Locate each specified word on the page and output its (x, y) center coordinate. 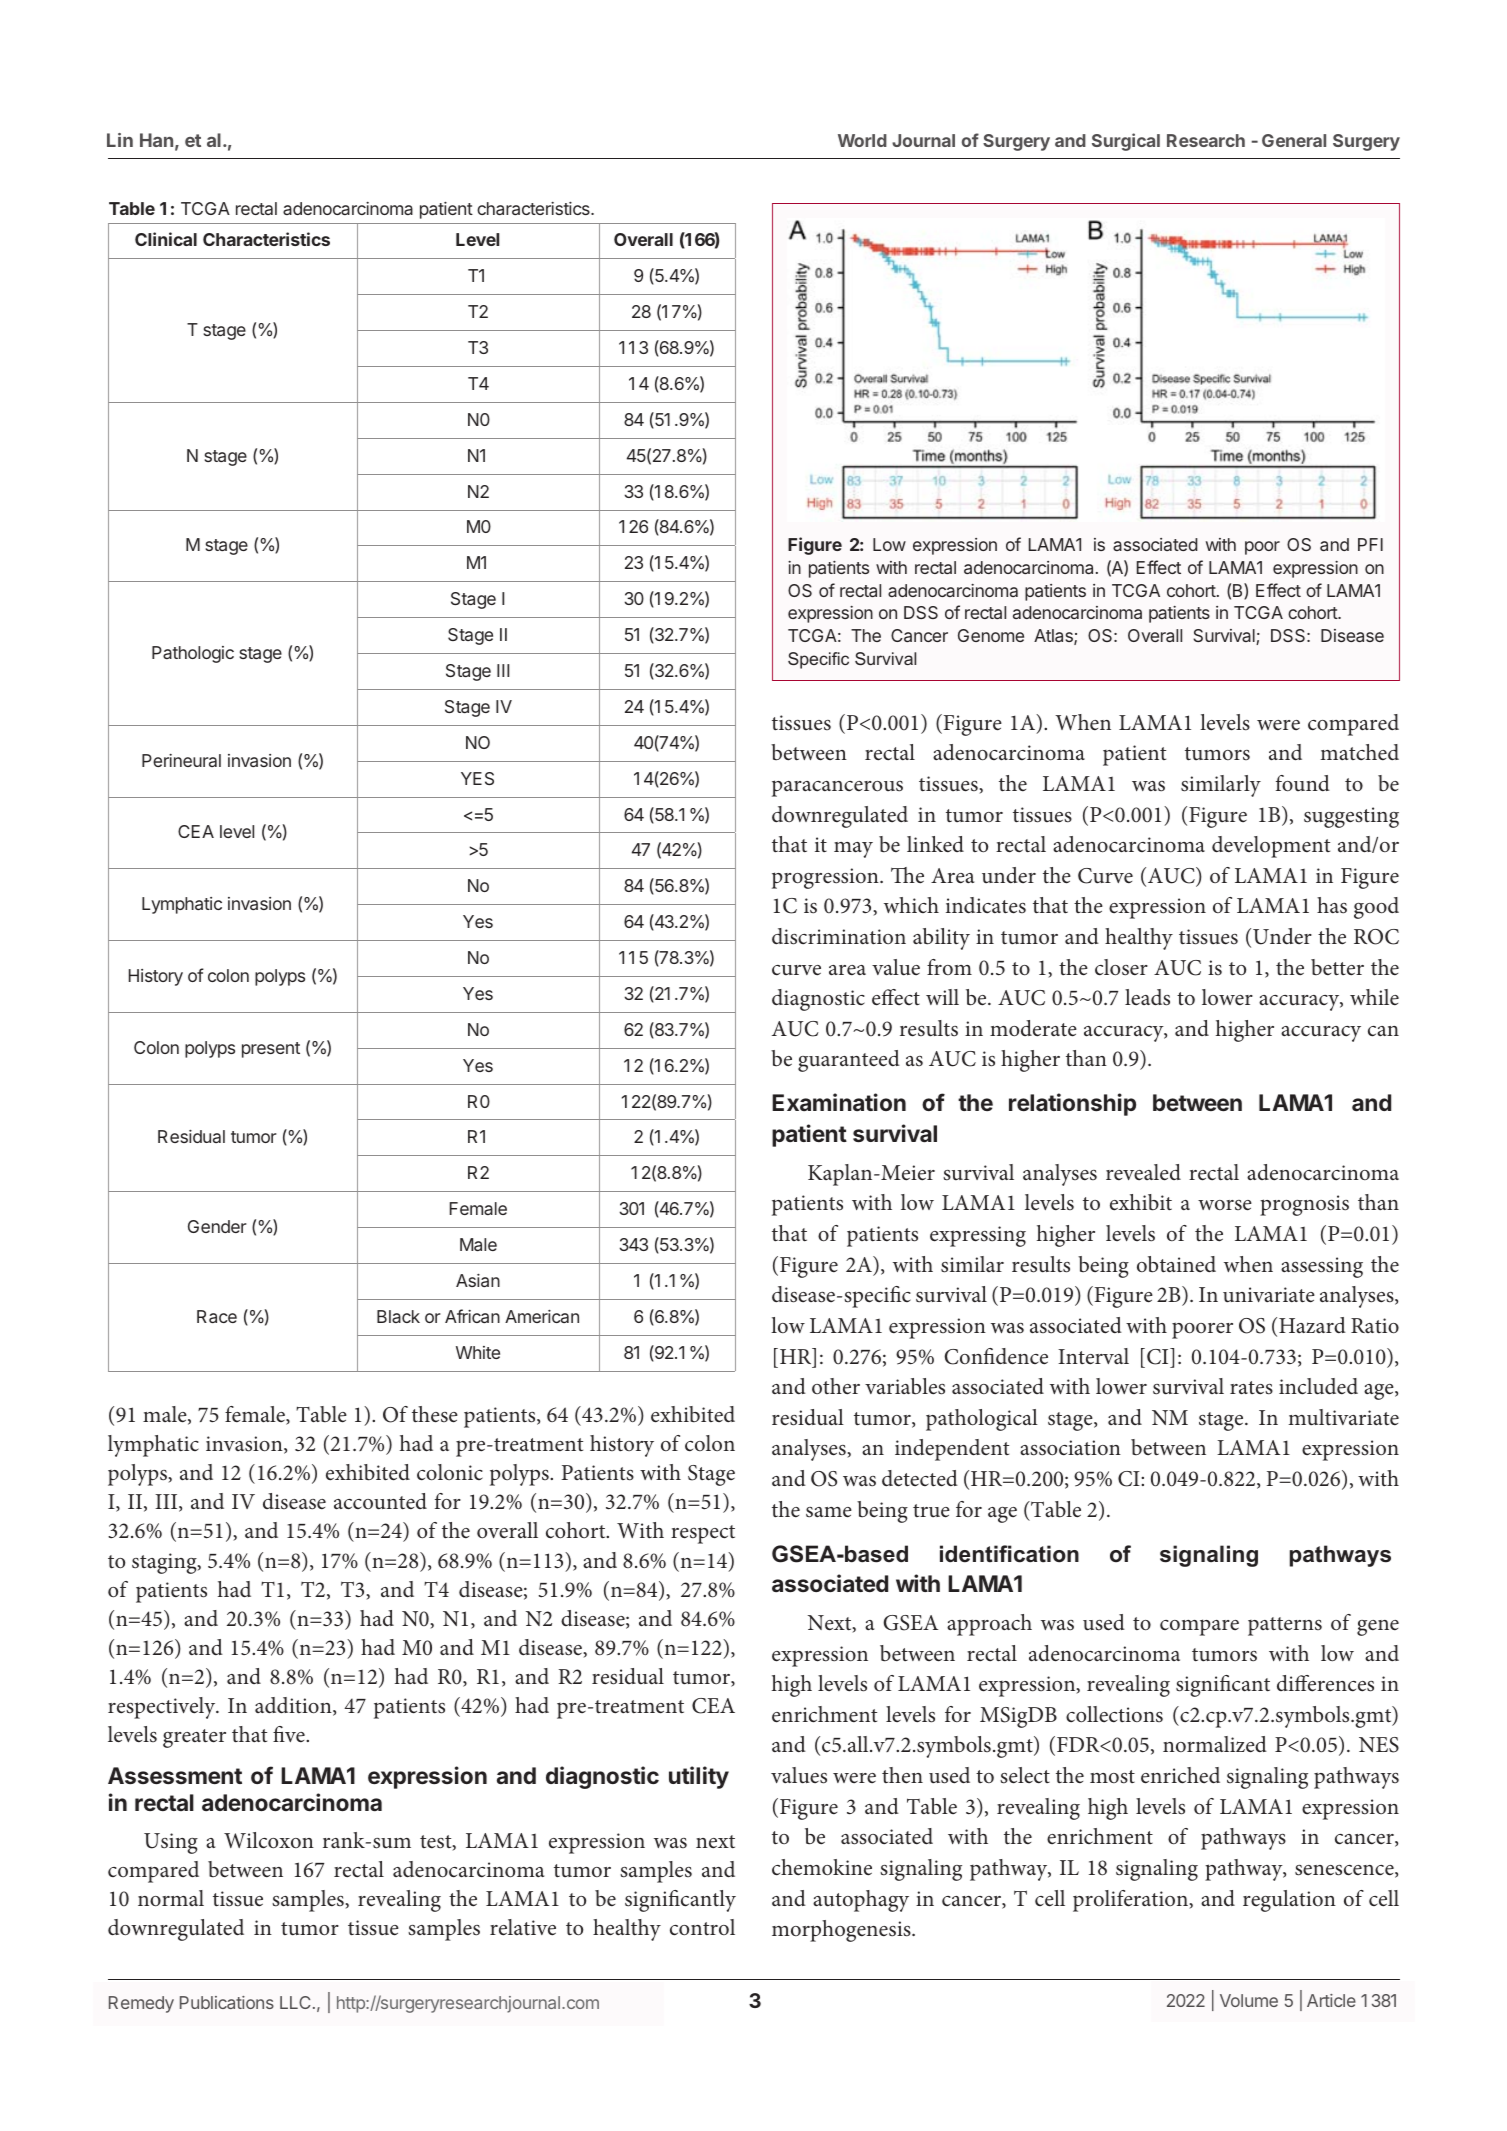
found (1303, 783)
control (702, 1927)
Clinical (166, 239)
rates (1251, 1388)
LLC (295, 2002)
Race (217, 1316)
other (836, 1386)
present (271, 1050)
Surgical (1126, 142)
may (853, 850)
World (862, 140)
